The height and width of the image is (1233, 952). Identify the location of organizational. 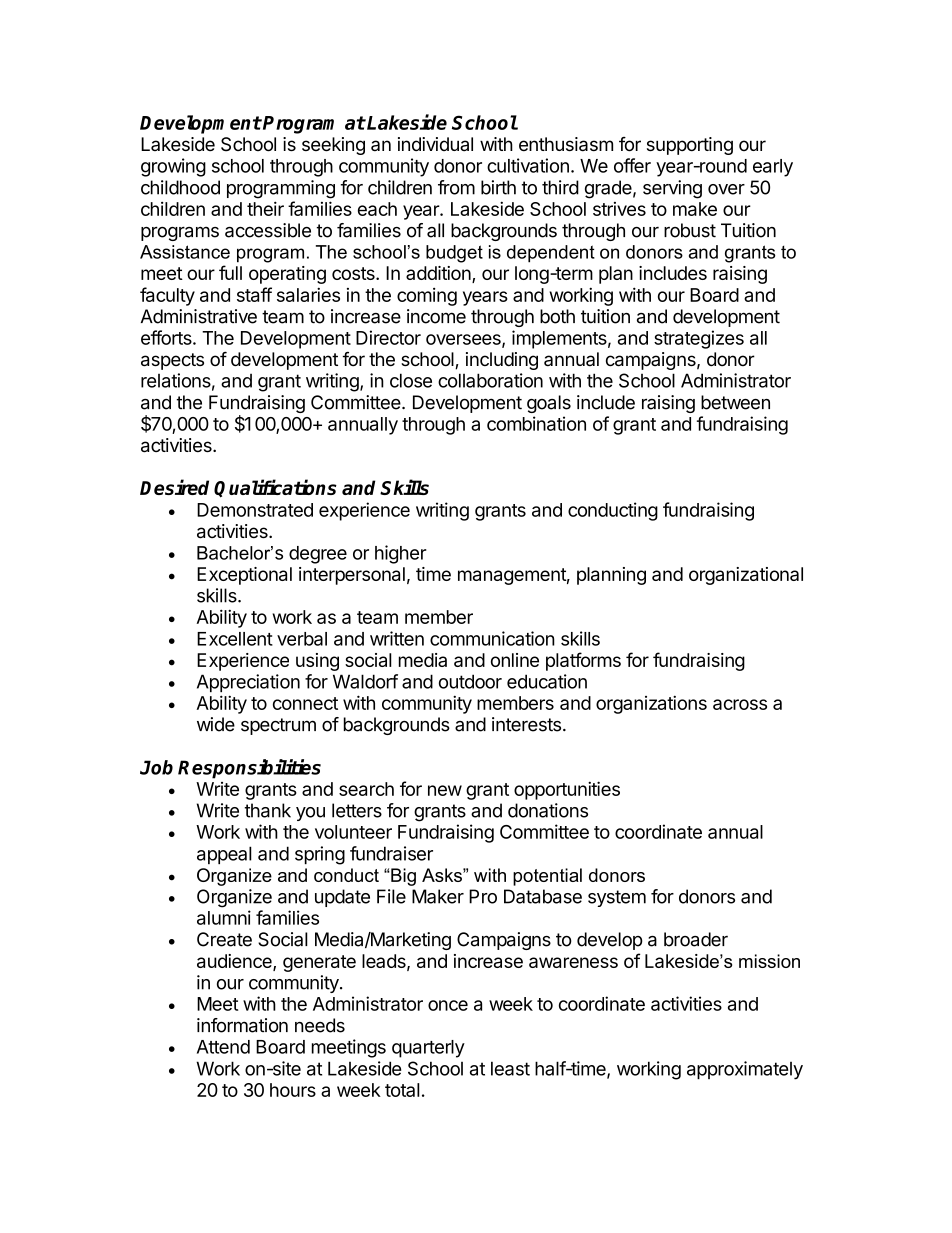
(746, 576).
